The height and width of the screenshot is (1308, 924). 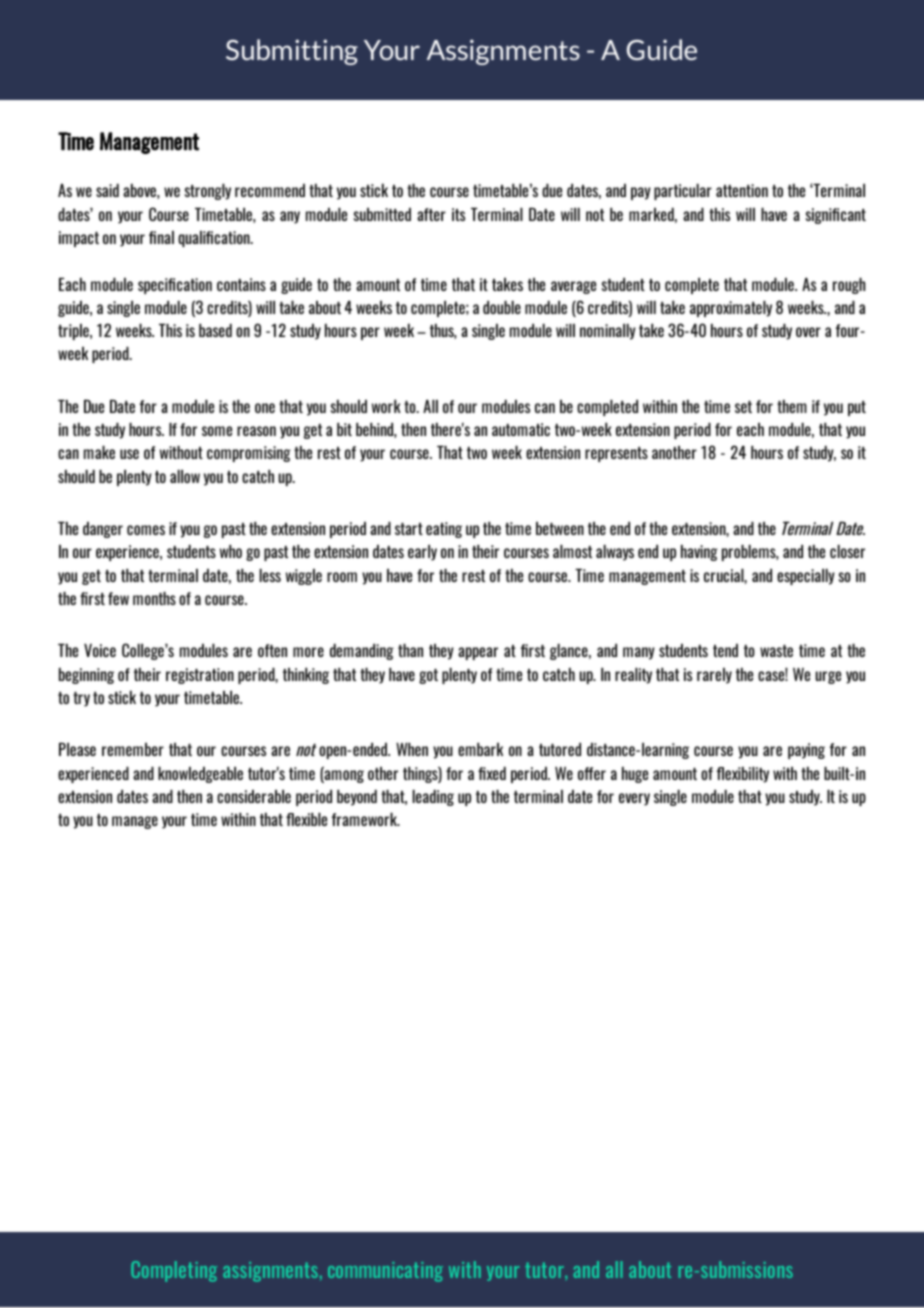 What do you see at coordinates (292, 52) in the screenshot?
I see `Submitting` at bounding box center [292, 52].
